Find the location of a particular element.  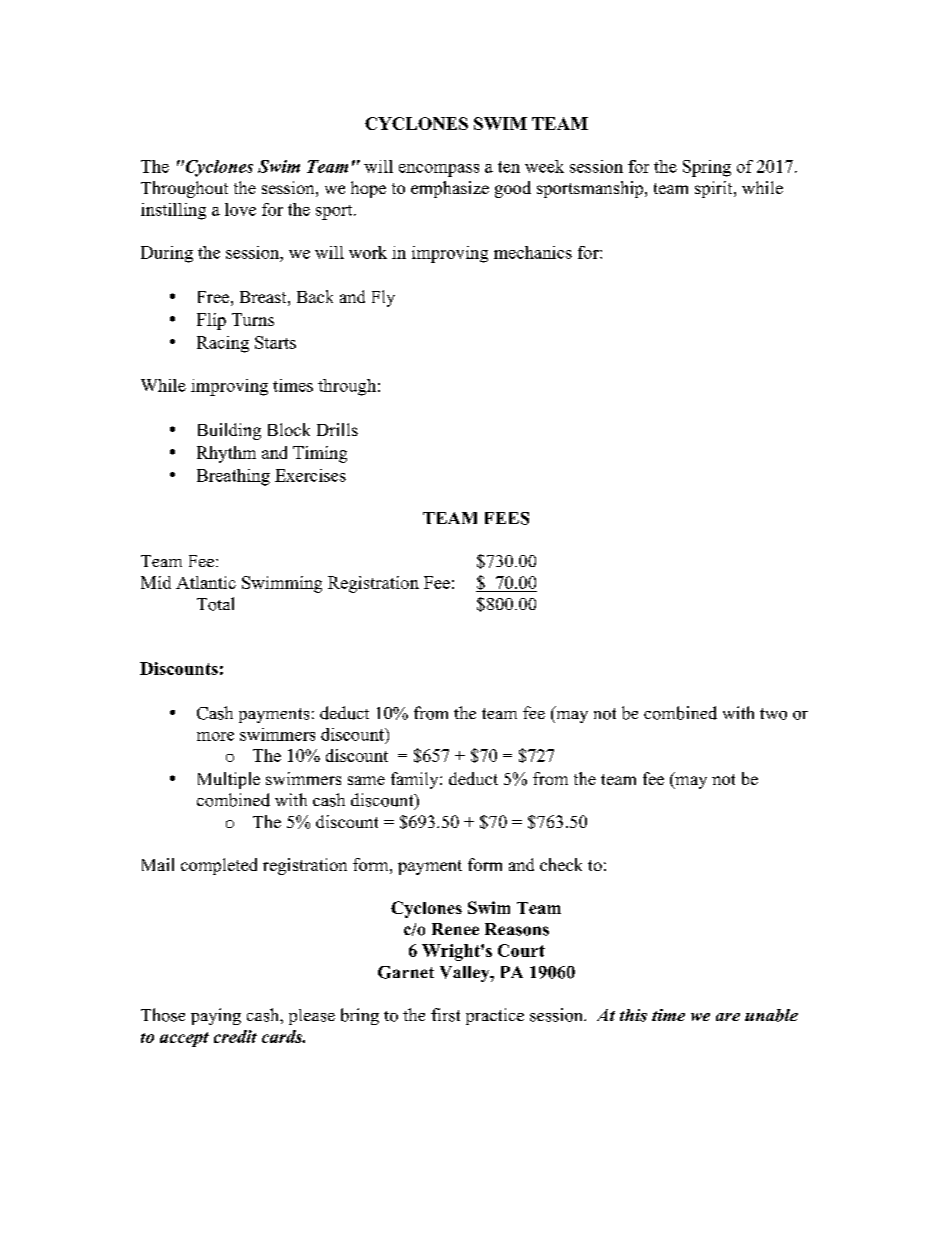

paying is located at coordinates (216, 1016).
